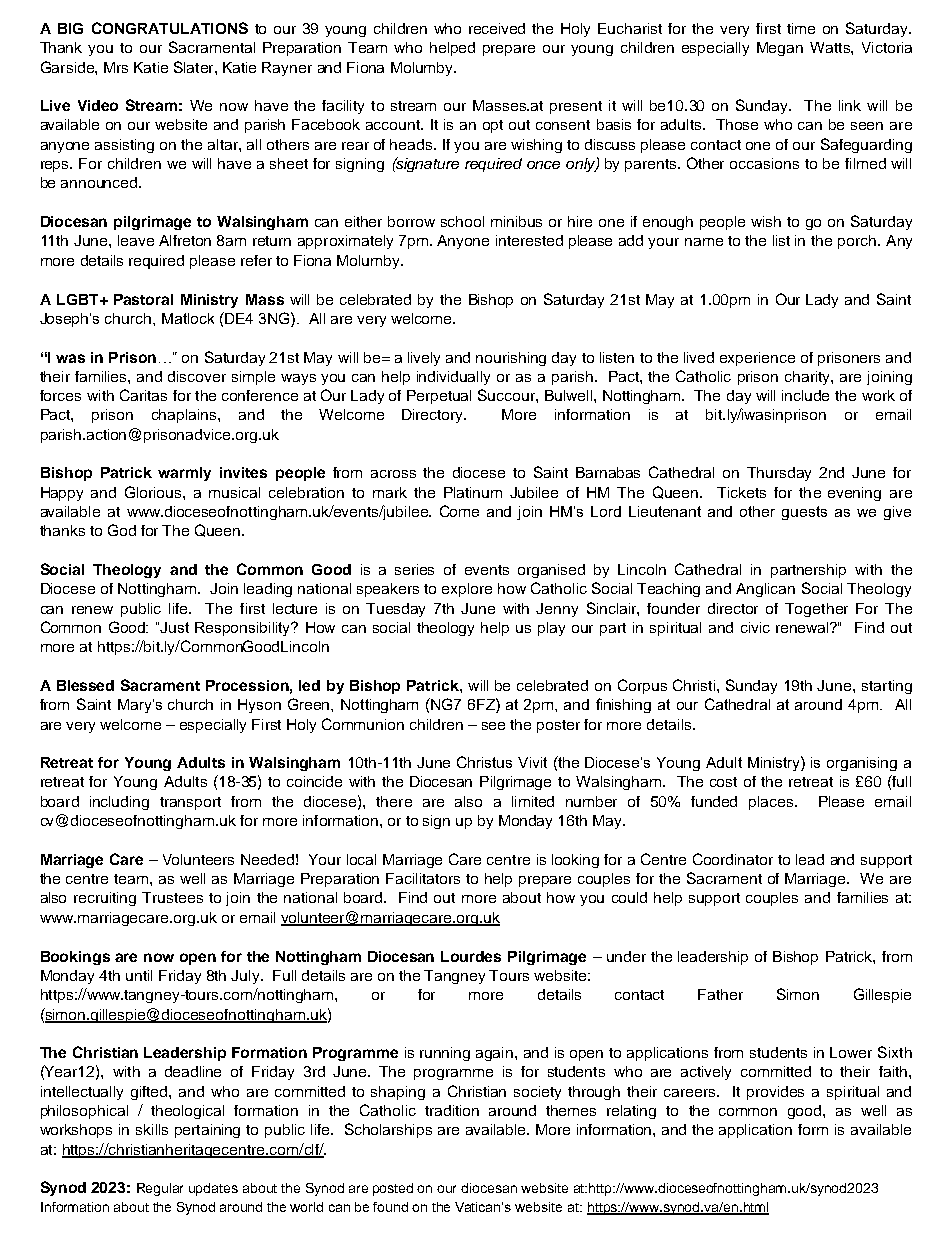 The width and height of the page is (952, 1233). Describe the element at coordinates (775, 1093) in the page. I see `provides` at that location.
